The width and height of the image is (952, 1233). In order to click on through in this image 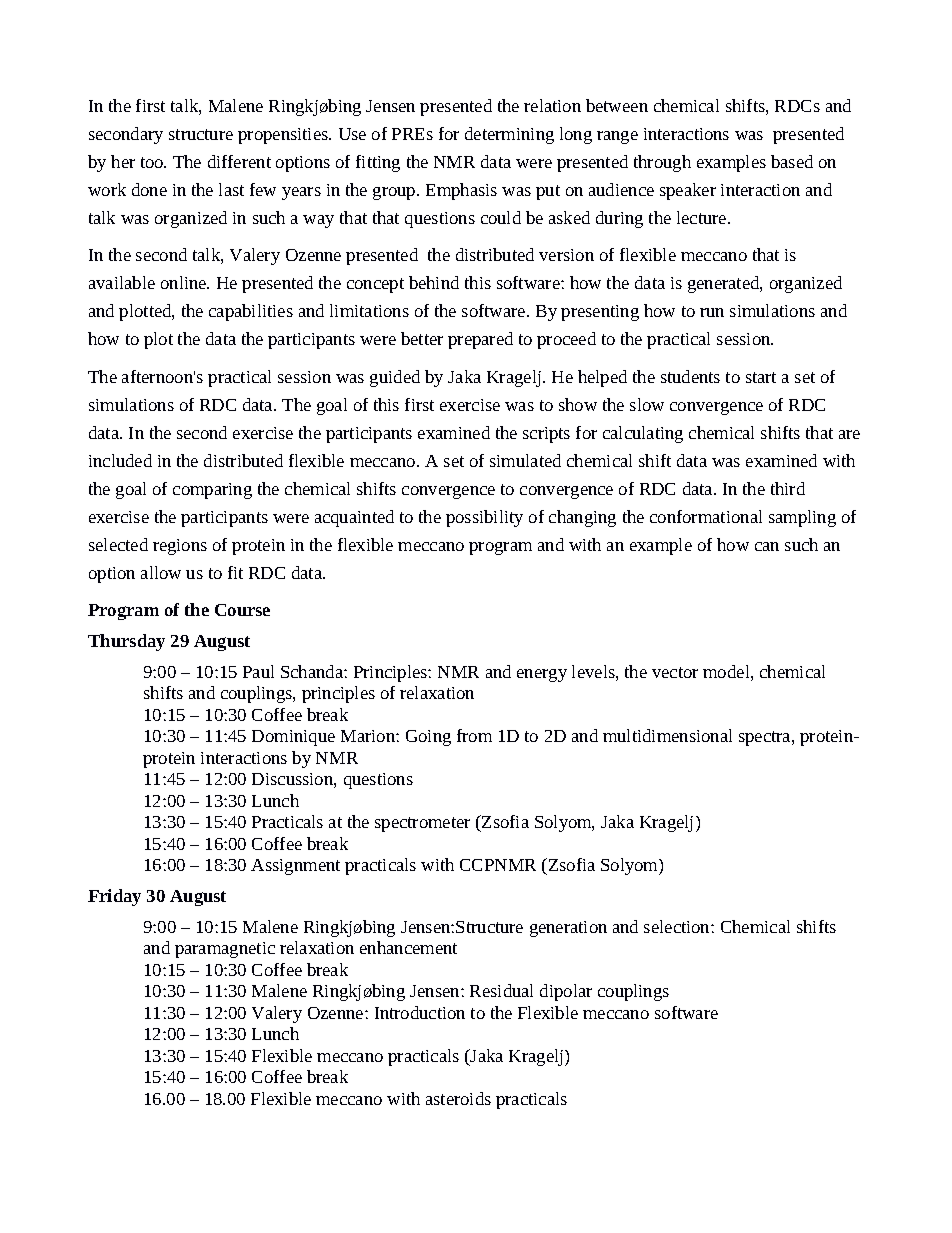, I will do `click(662, 163)`.
